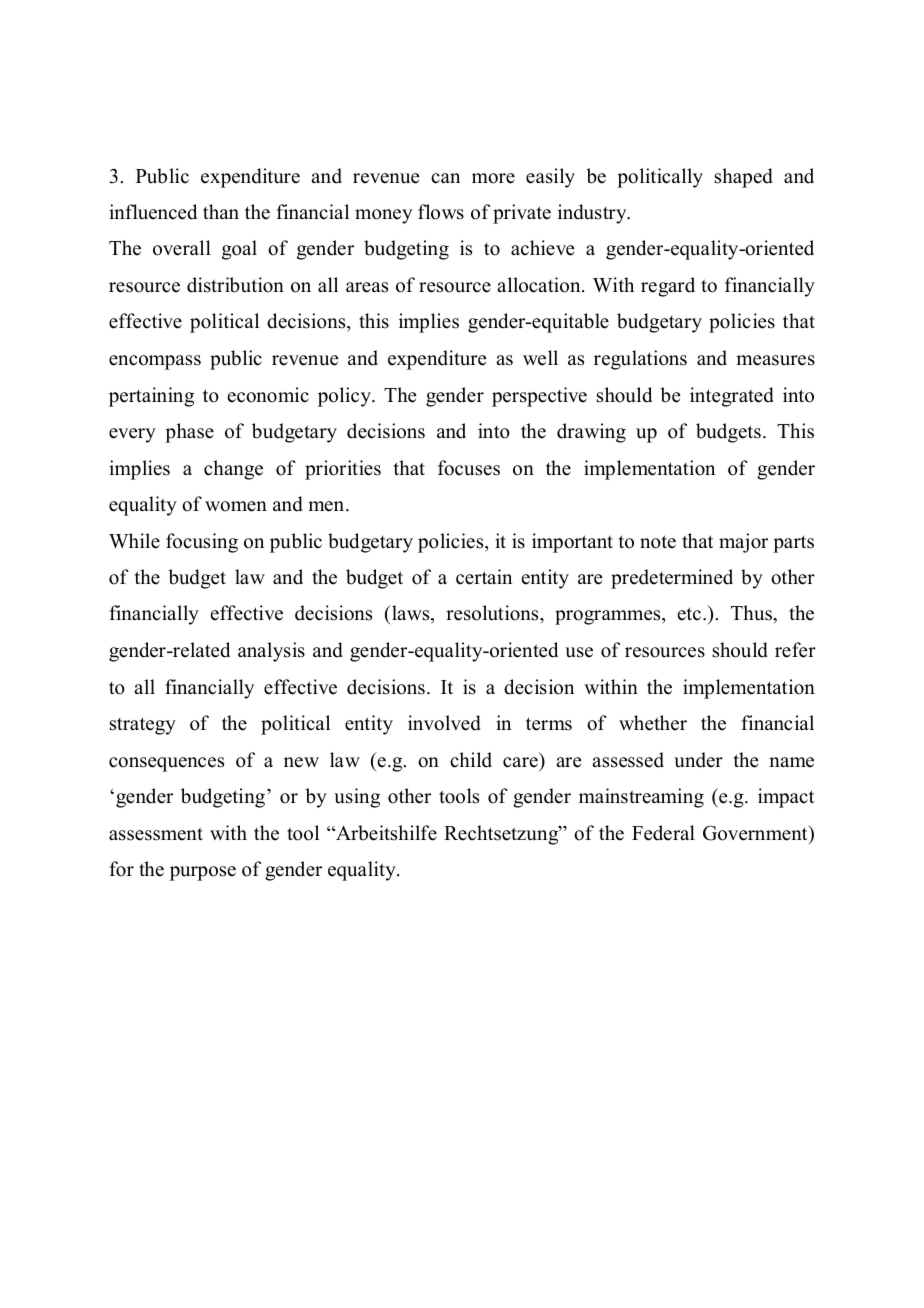  I want to click on flows, so click(441, 212).
